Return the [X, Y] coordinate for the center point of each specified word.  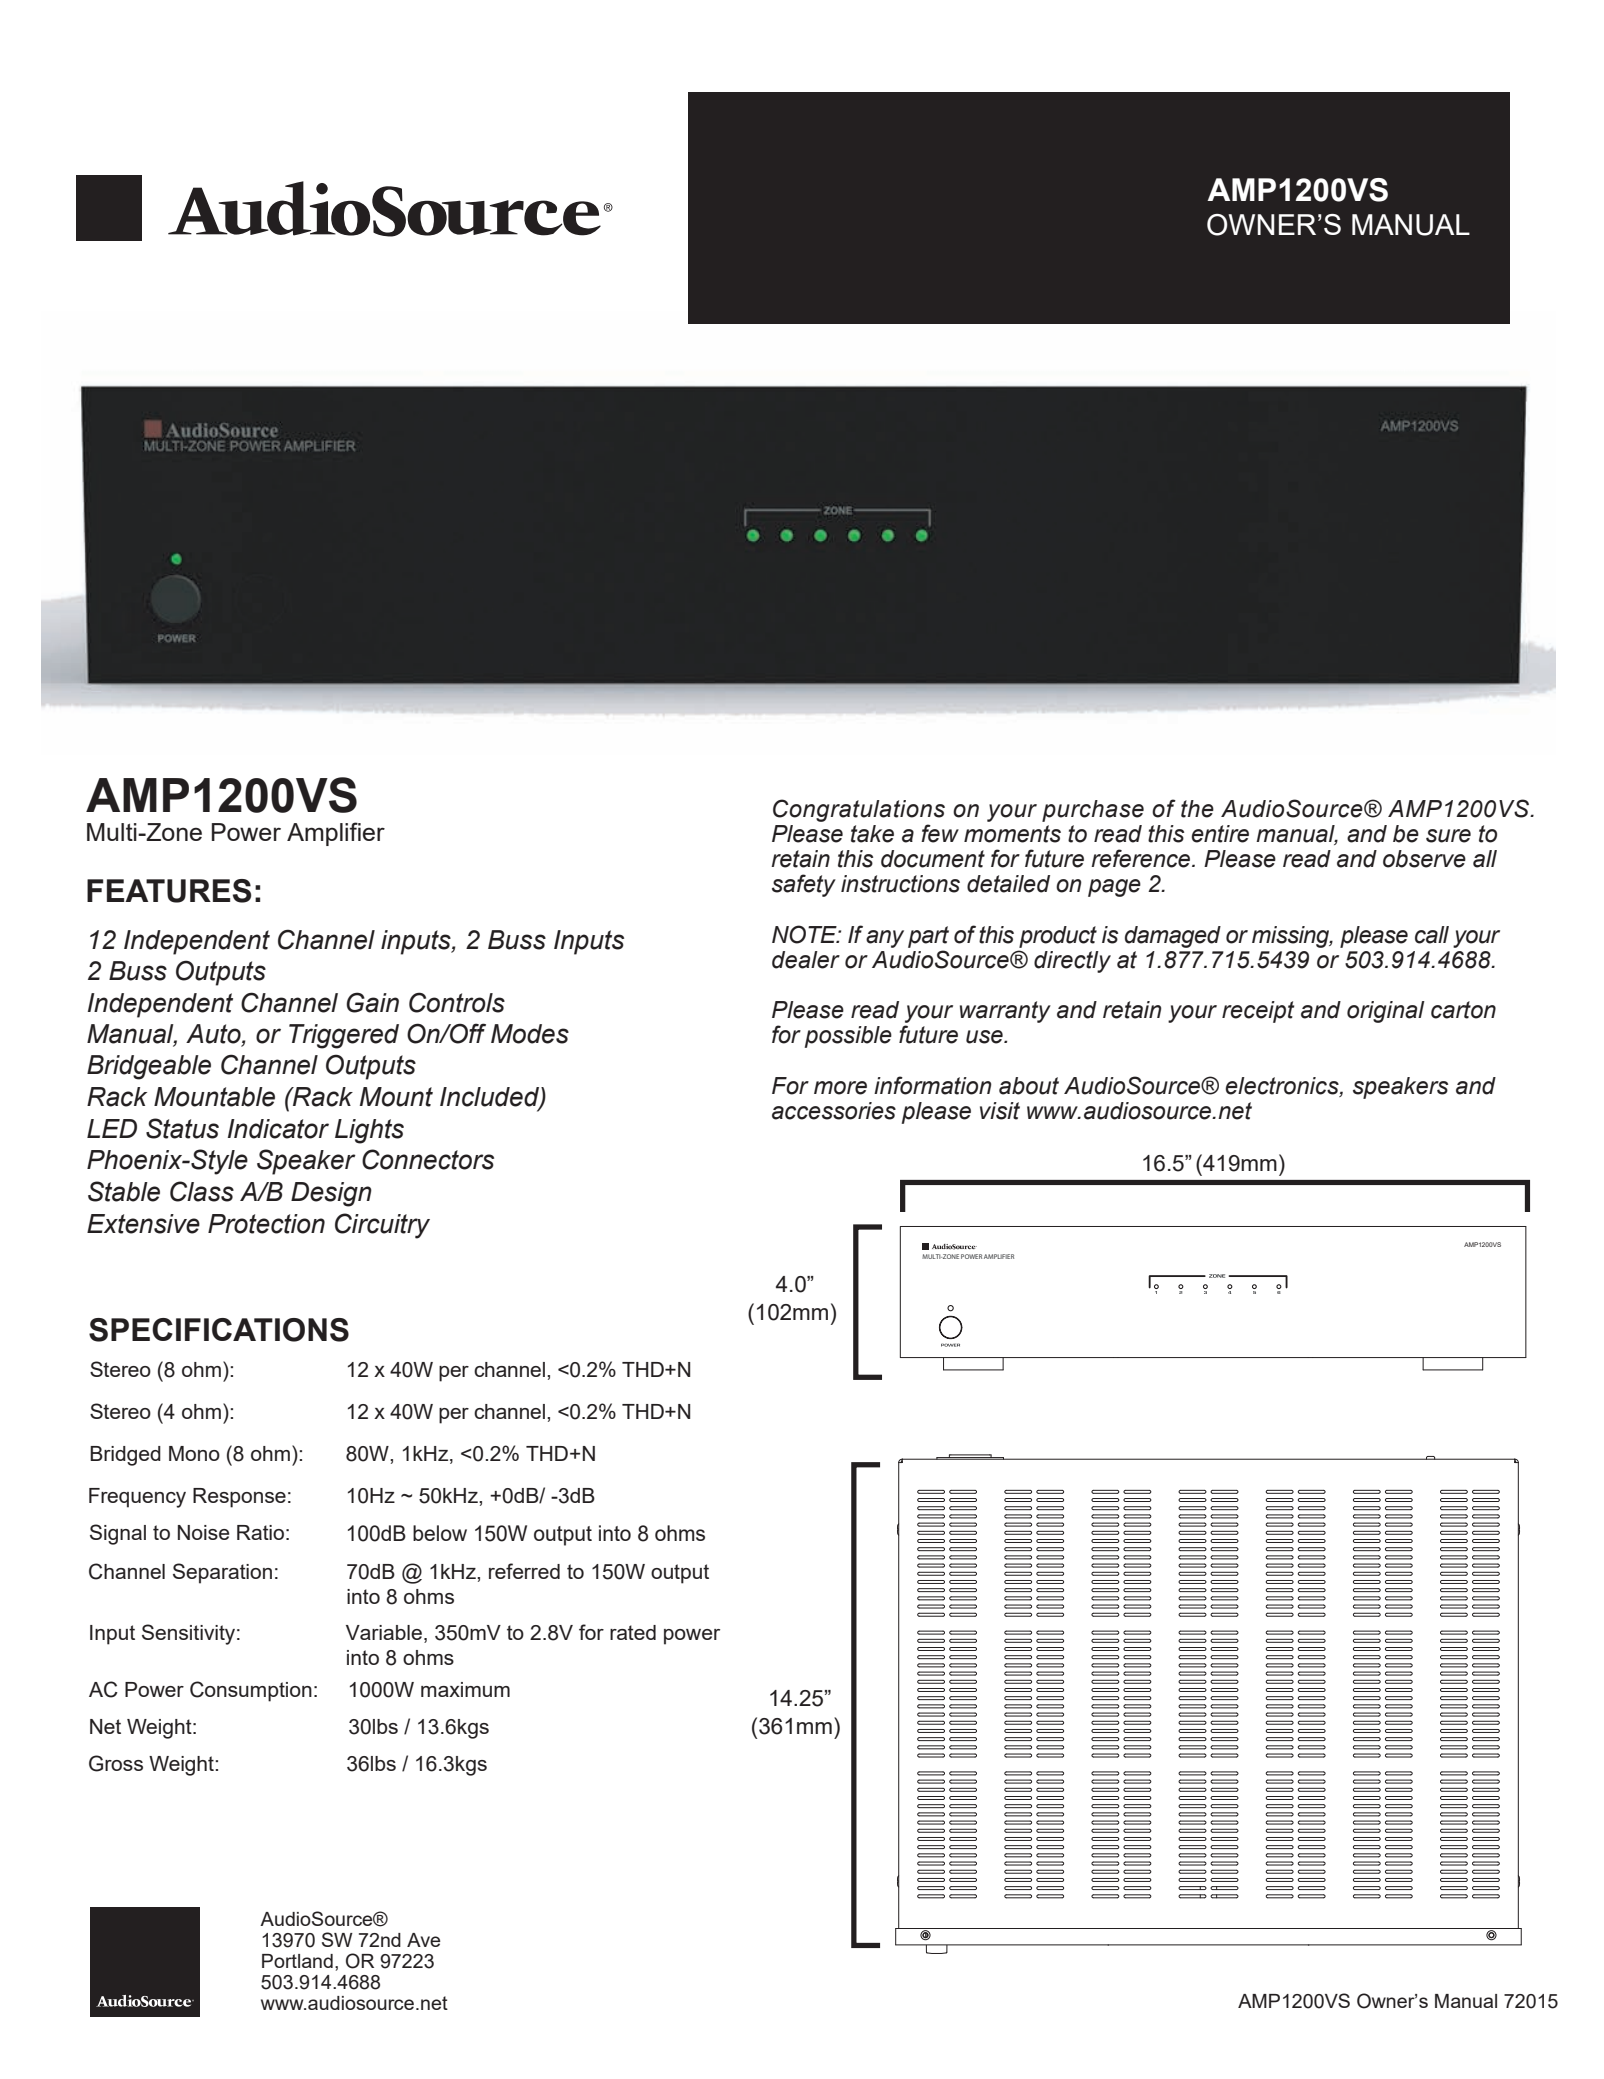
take [872, 834]
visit [1000, 1111]
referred [524, 1571]
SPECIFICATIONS [219, 1330]
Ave [423, 1940]
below [440, 1533]
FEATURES [169, 891]
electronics [1283, 1086]
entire [1220, 834]
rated [633, 1632]
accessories [834, 1111]
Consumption [251, 1691]
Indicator [278, 1129]
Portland [297, 1961]
